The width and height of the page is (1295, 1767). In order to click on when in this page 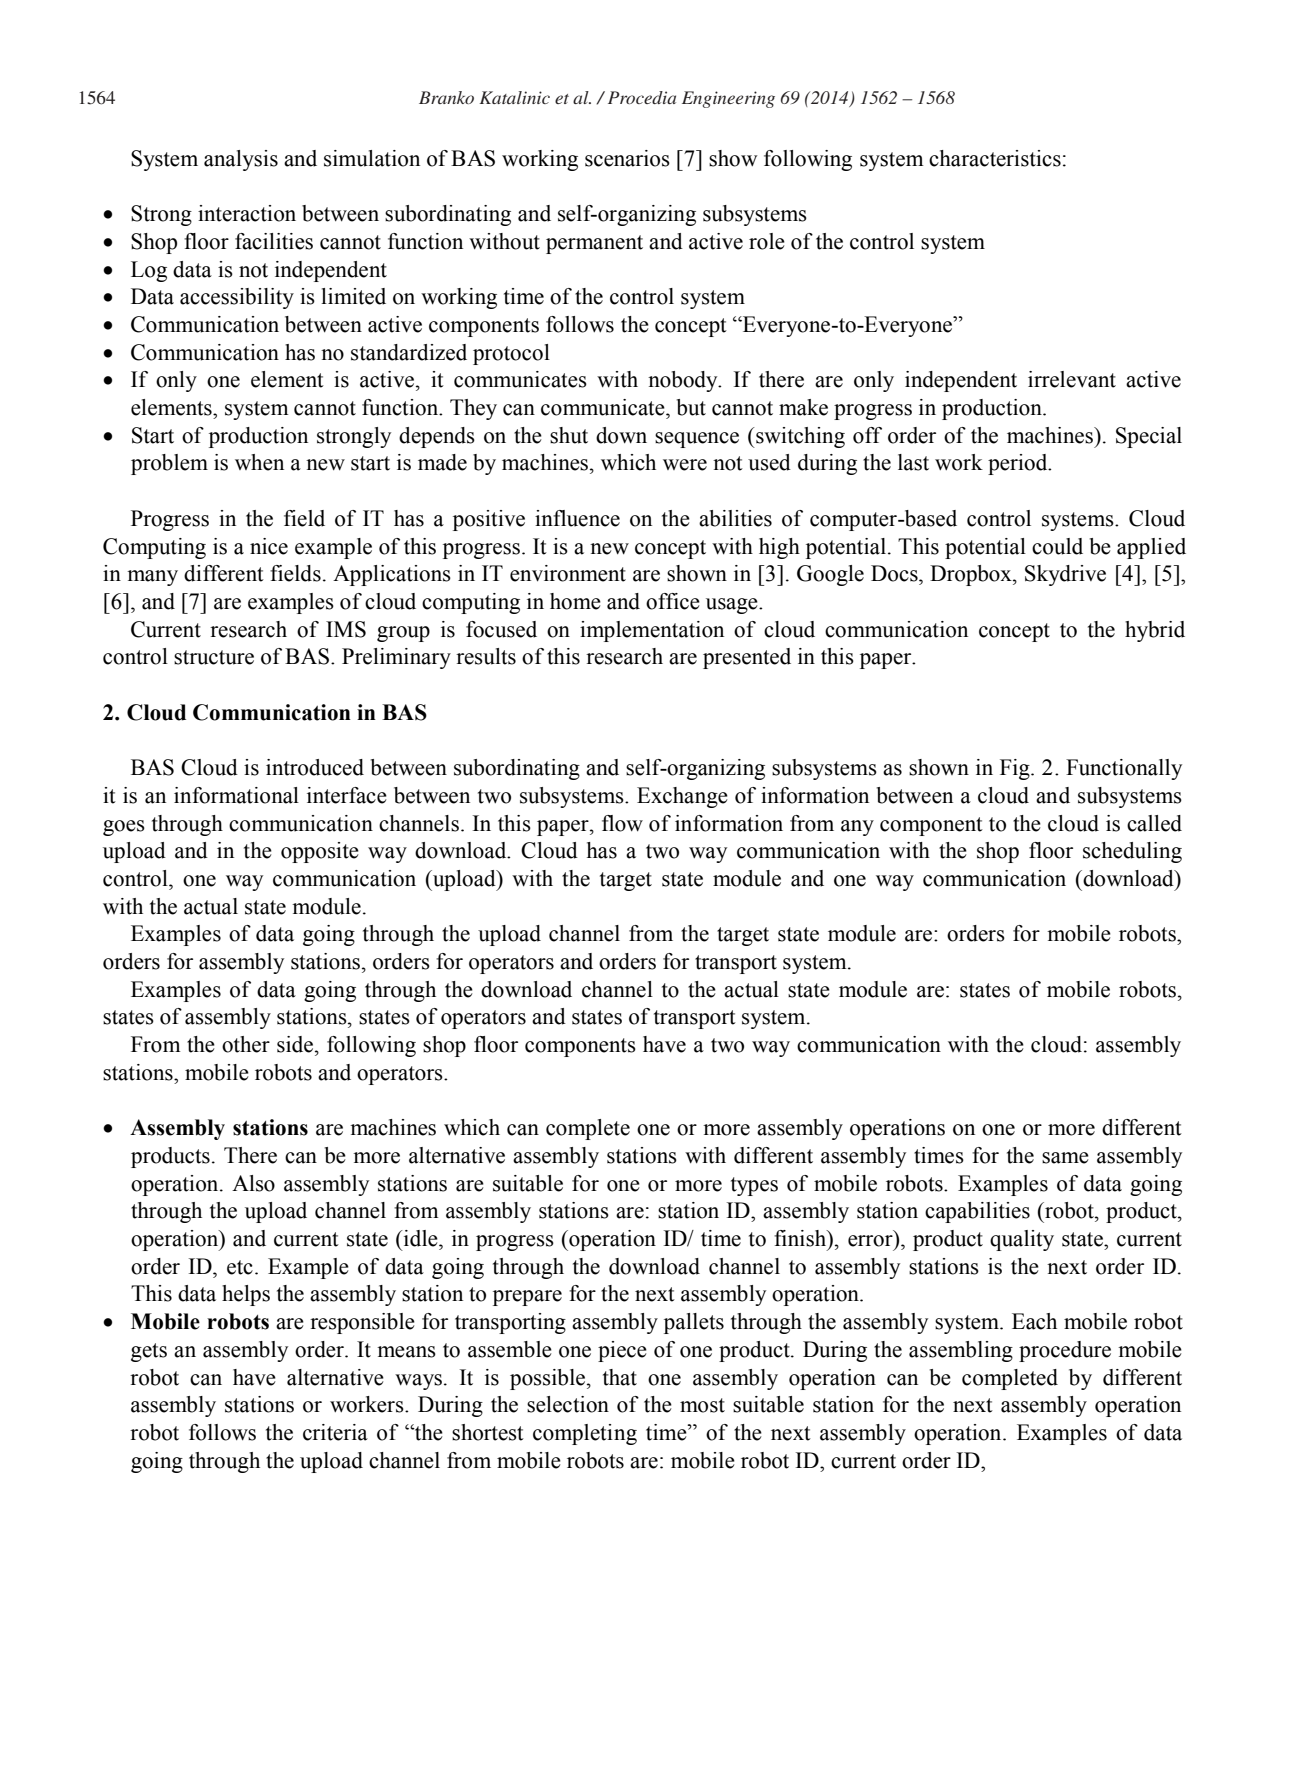, I will do `click(259, 462)`.
